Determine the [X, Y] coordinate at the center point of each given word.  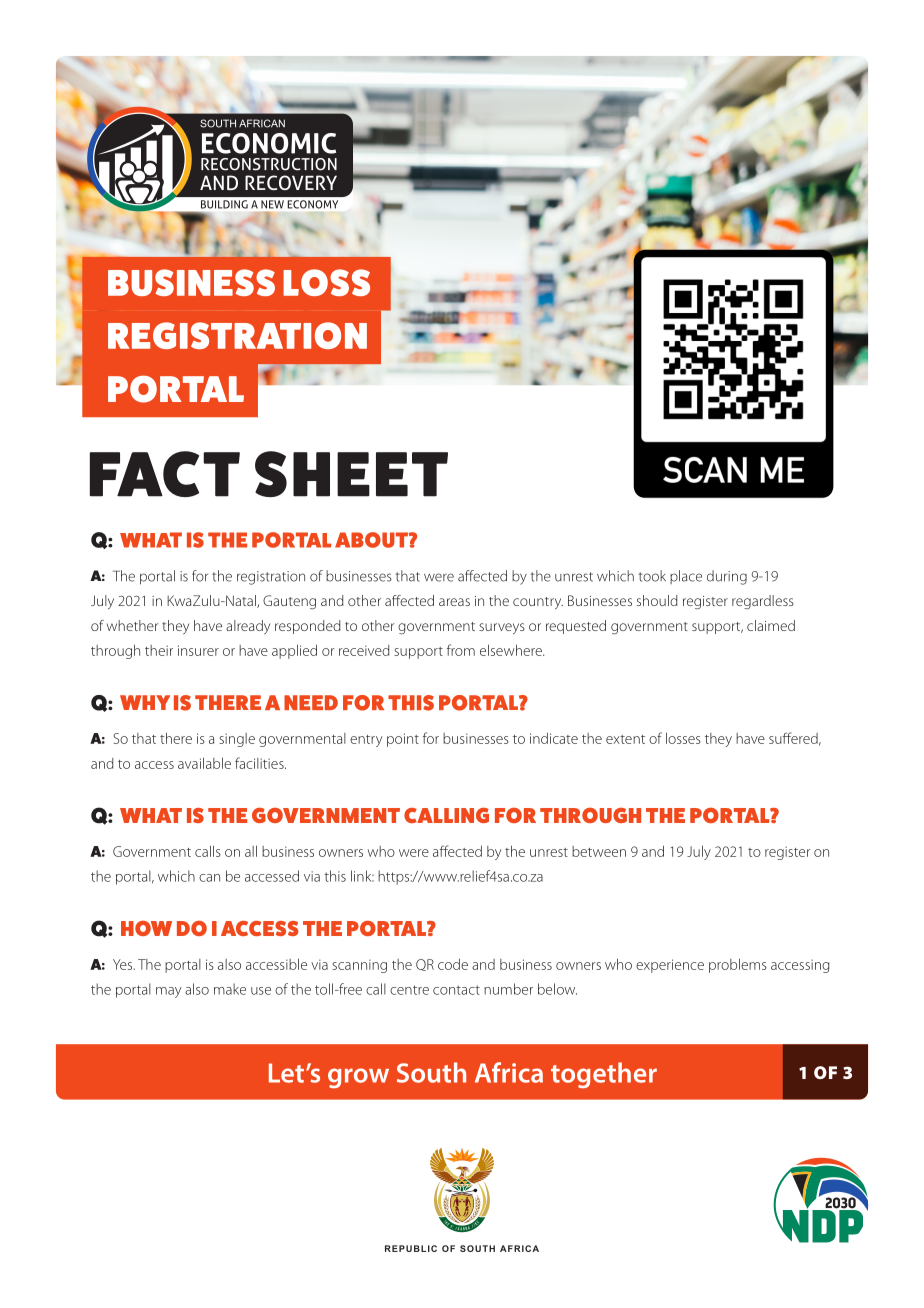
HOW [146, 928]
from [461, 650]
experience [670, 966]
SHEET [351, 474]
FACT [165, 474]
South [431, 1072]
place [686, 577]
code [453, 964]
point [403, 740]
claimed [771, 625]
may [168, 992]
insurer [198, 650]
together [604, 1075]
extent [625, 739]
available [204, 763]
